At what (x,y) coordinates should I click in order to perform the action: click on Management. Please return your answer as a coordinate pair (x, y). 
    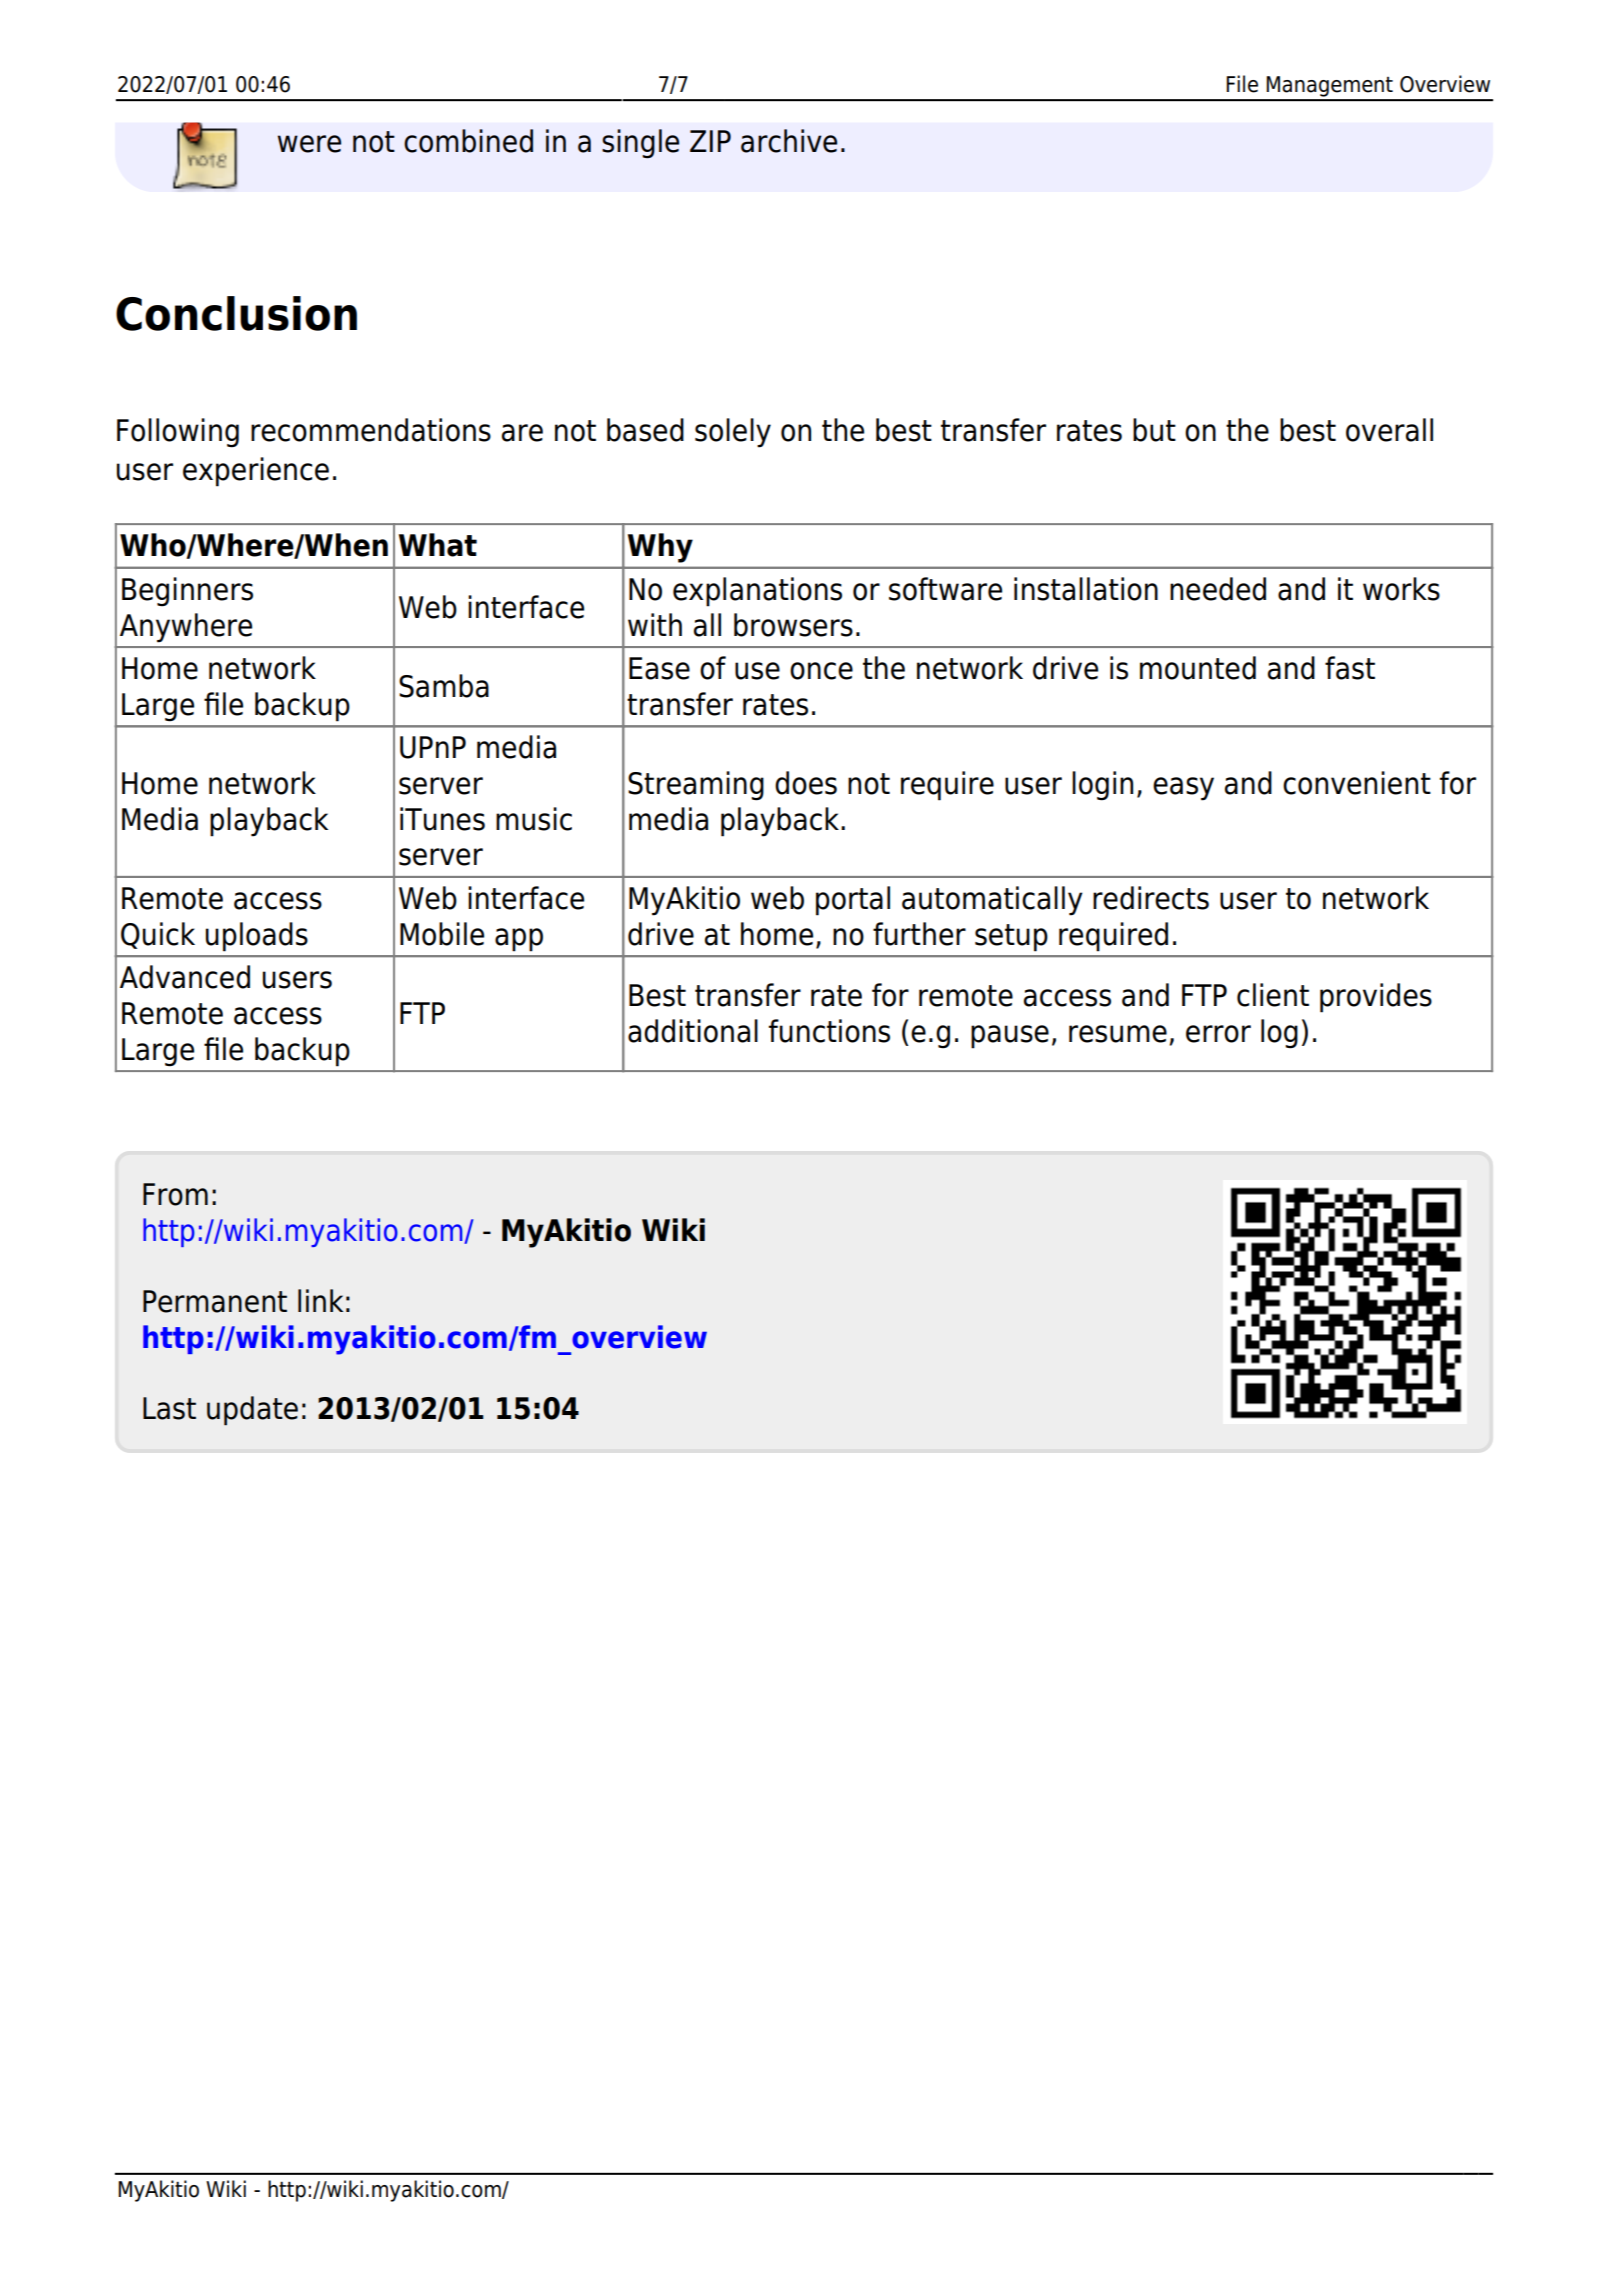
    Looking at the image, I should click on (1329, 86).
